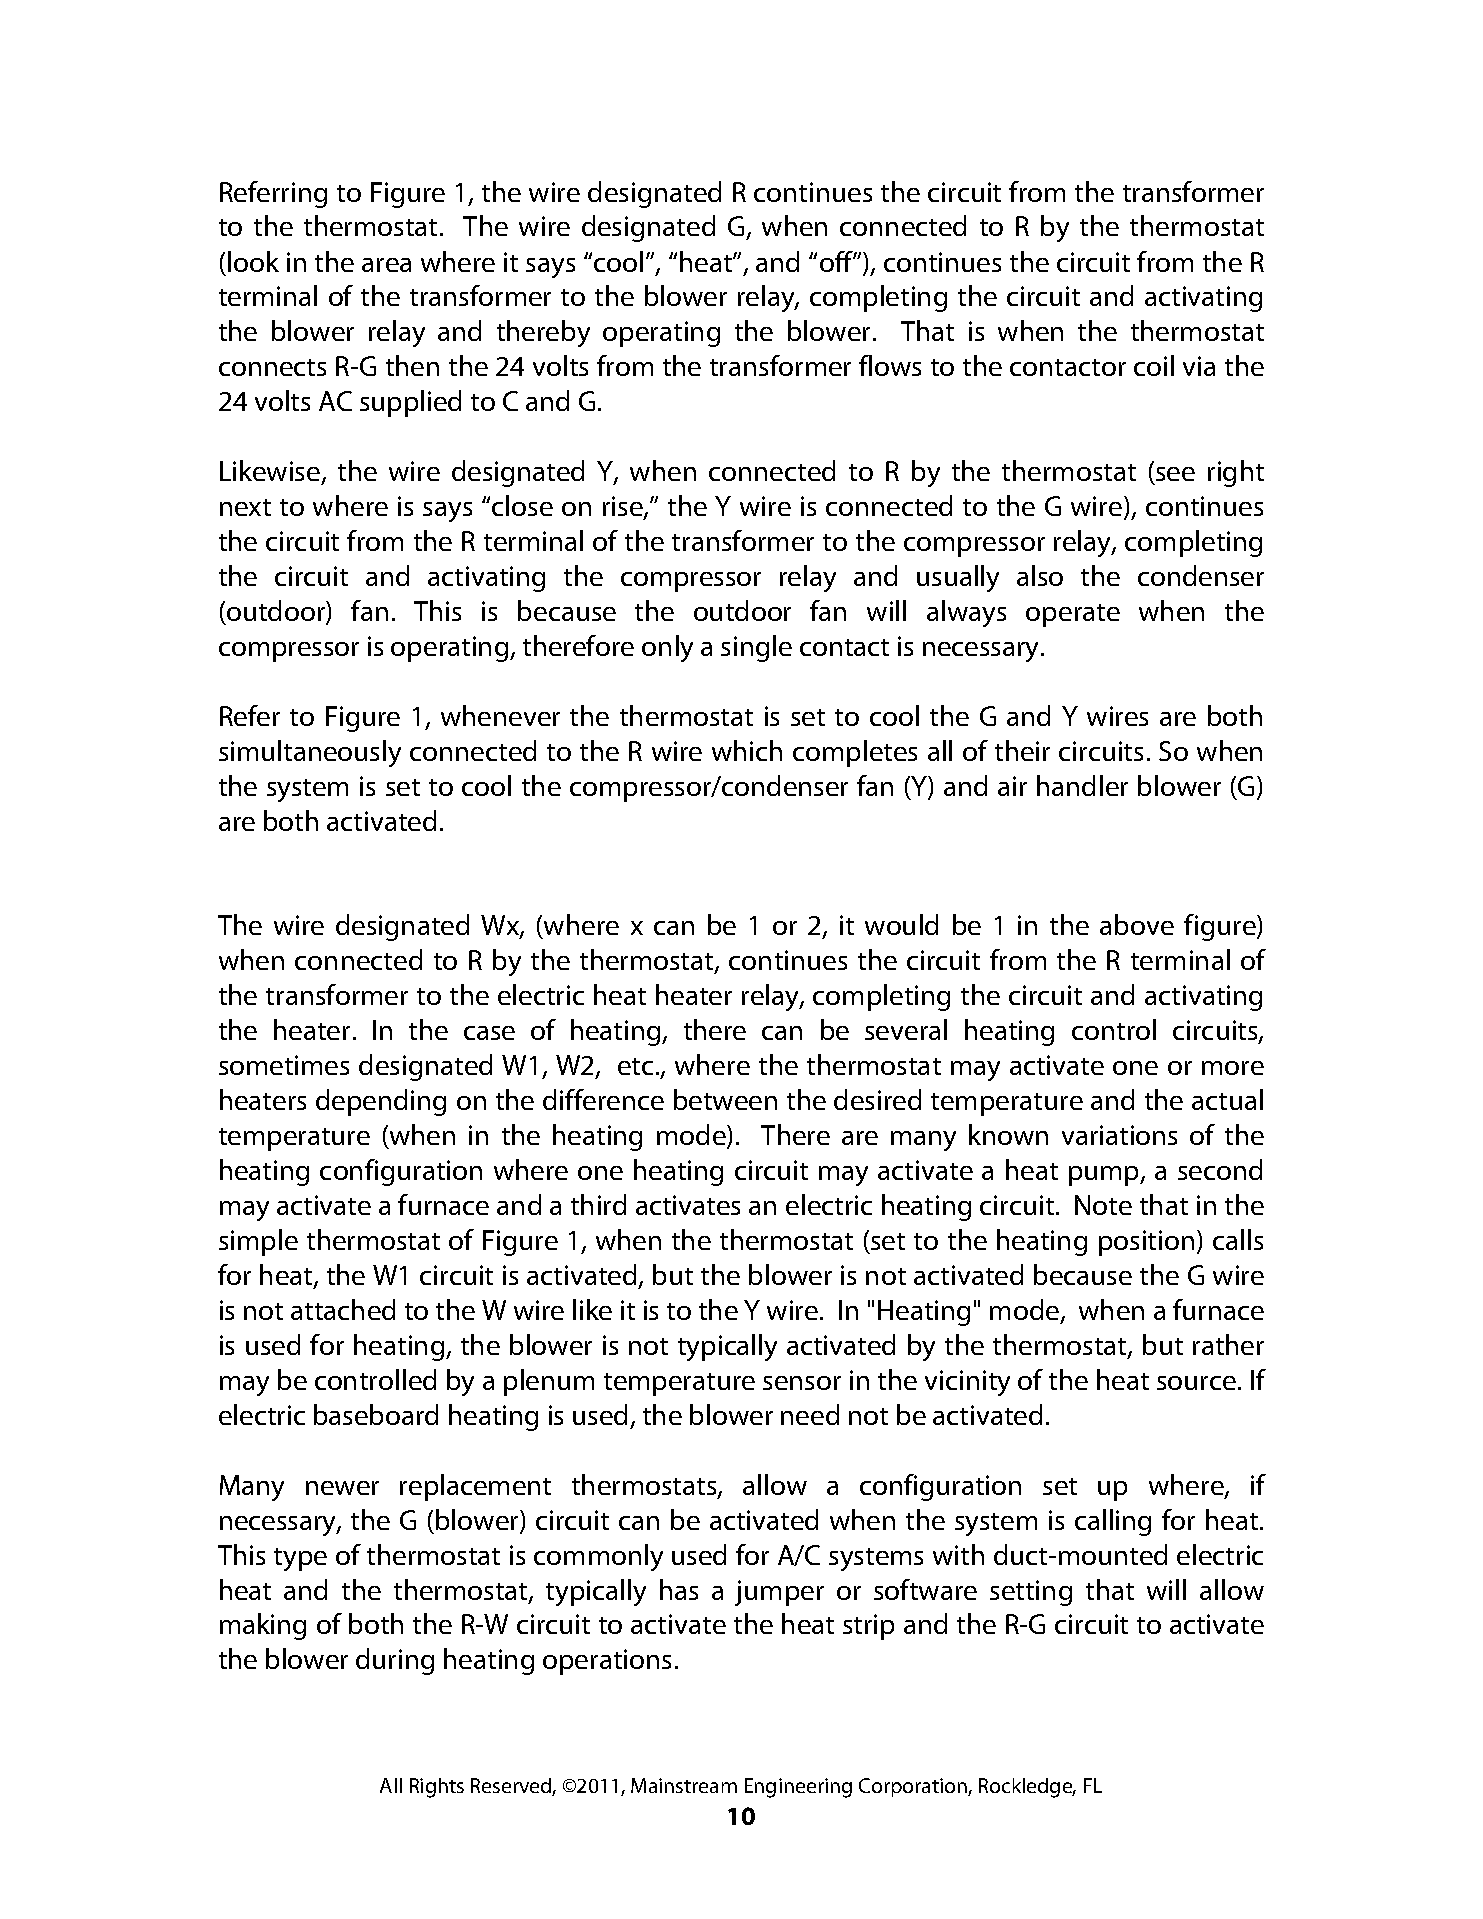  What do you see at coordinates (343, 1309) in the screenshot?
I see `attached` at bounding box center [343, 1309].
